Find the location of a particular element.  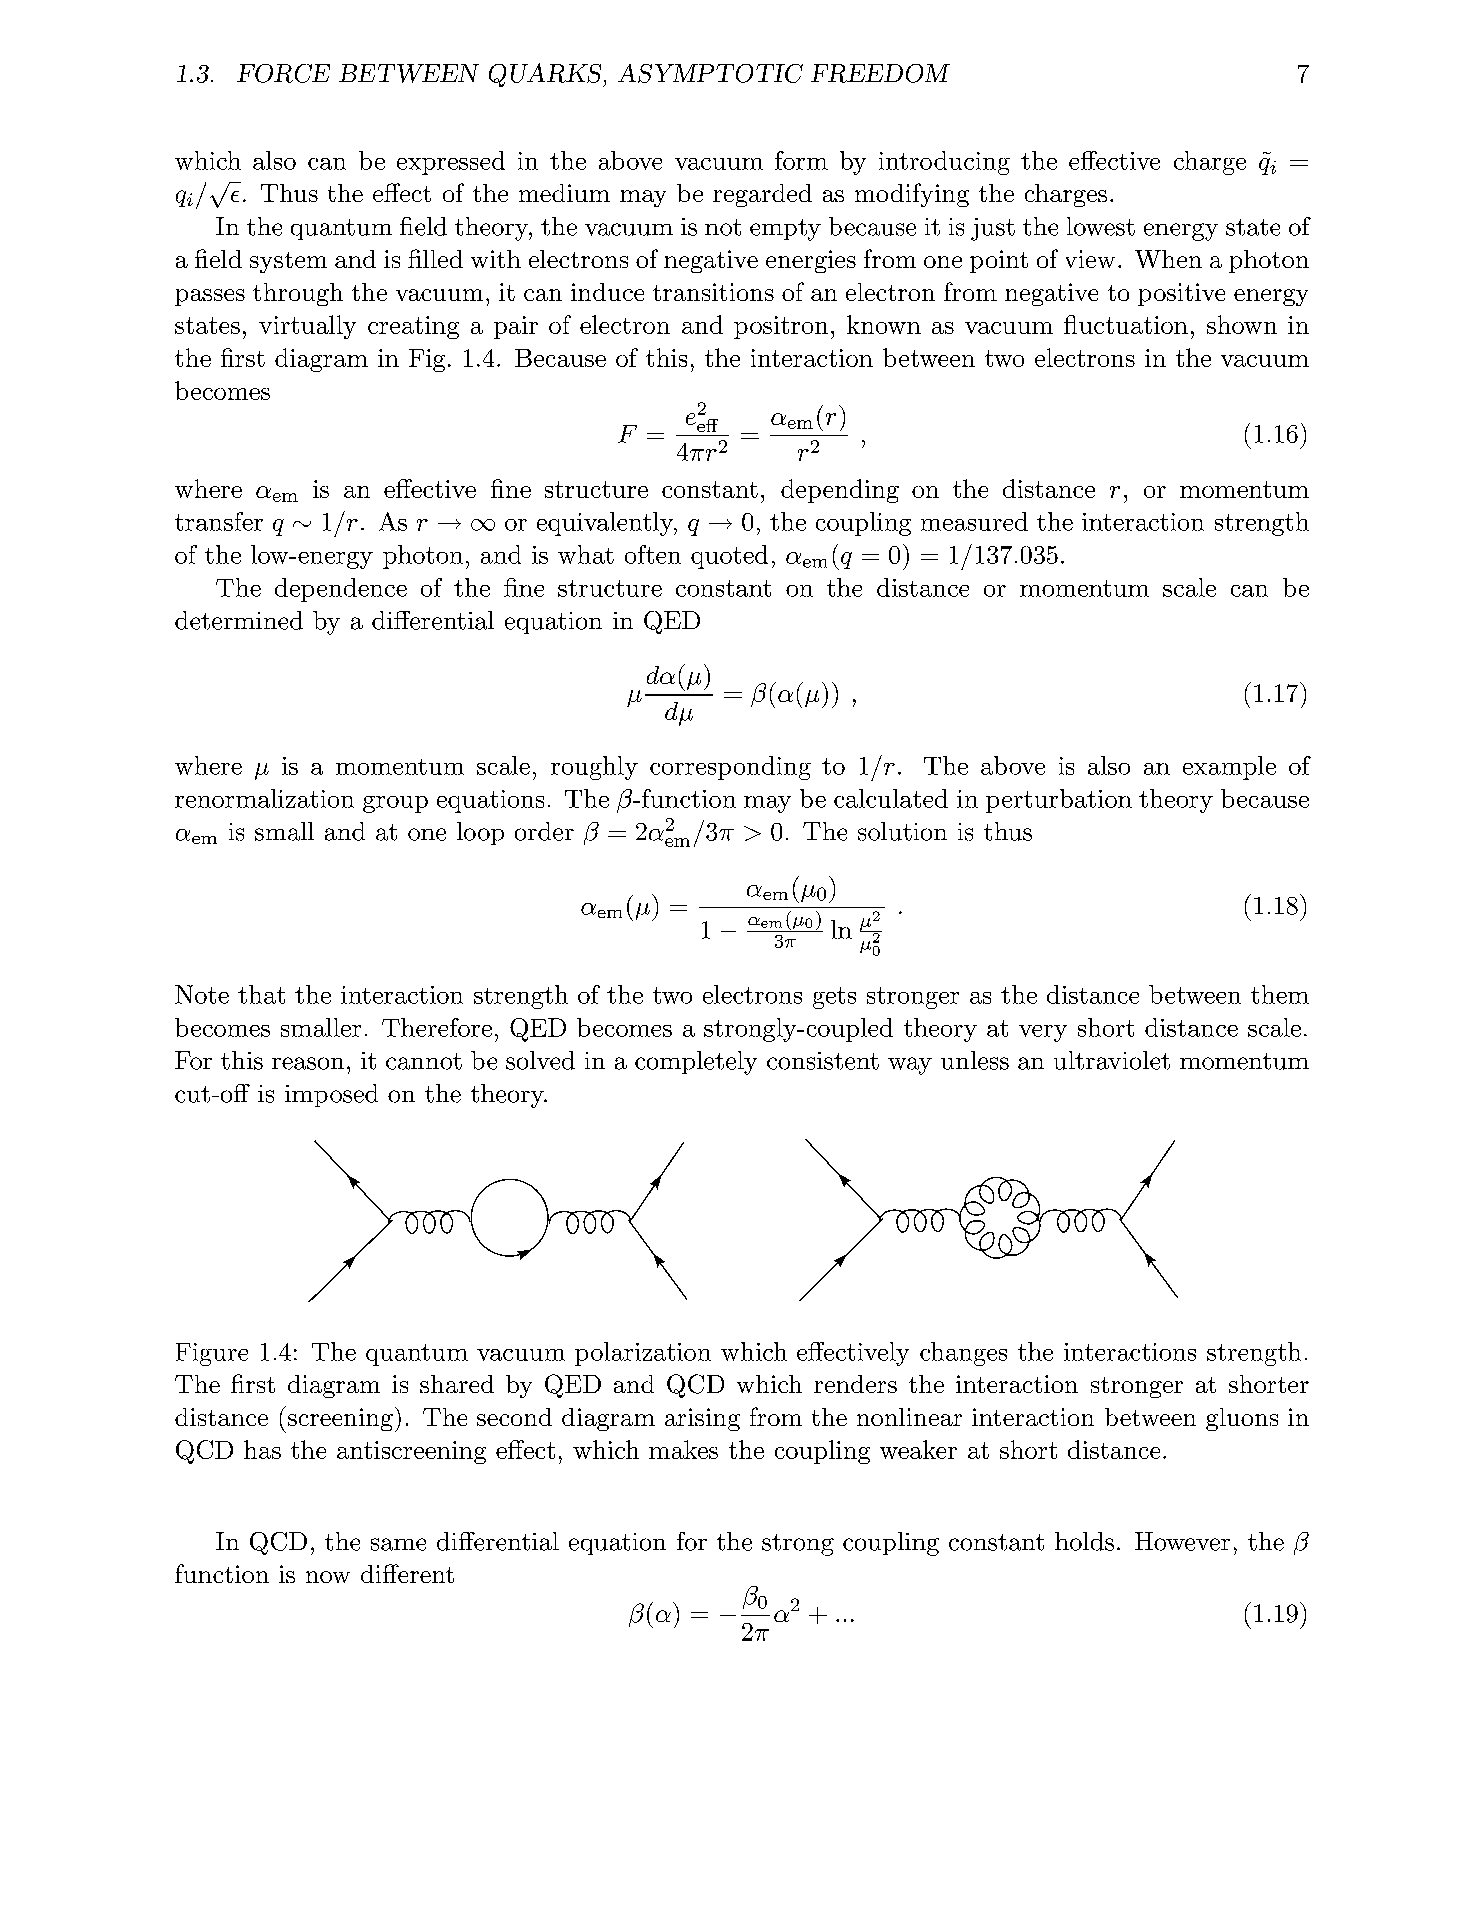

virtually is located at coordinates (307, 327).
